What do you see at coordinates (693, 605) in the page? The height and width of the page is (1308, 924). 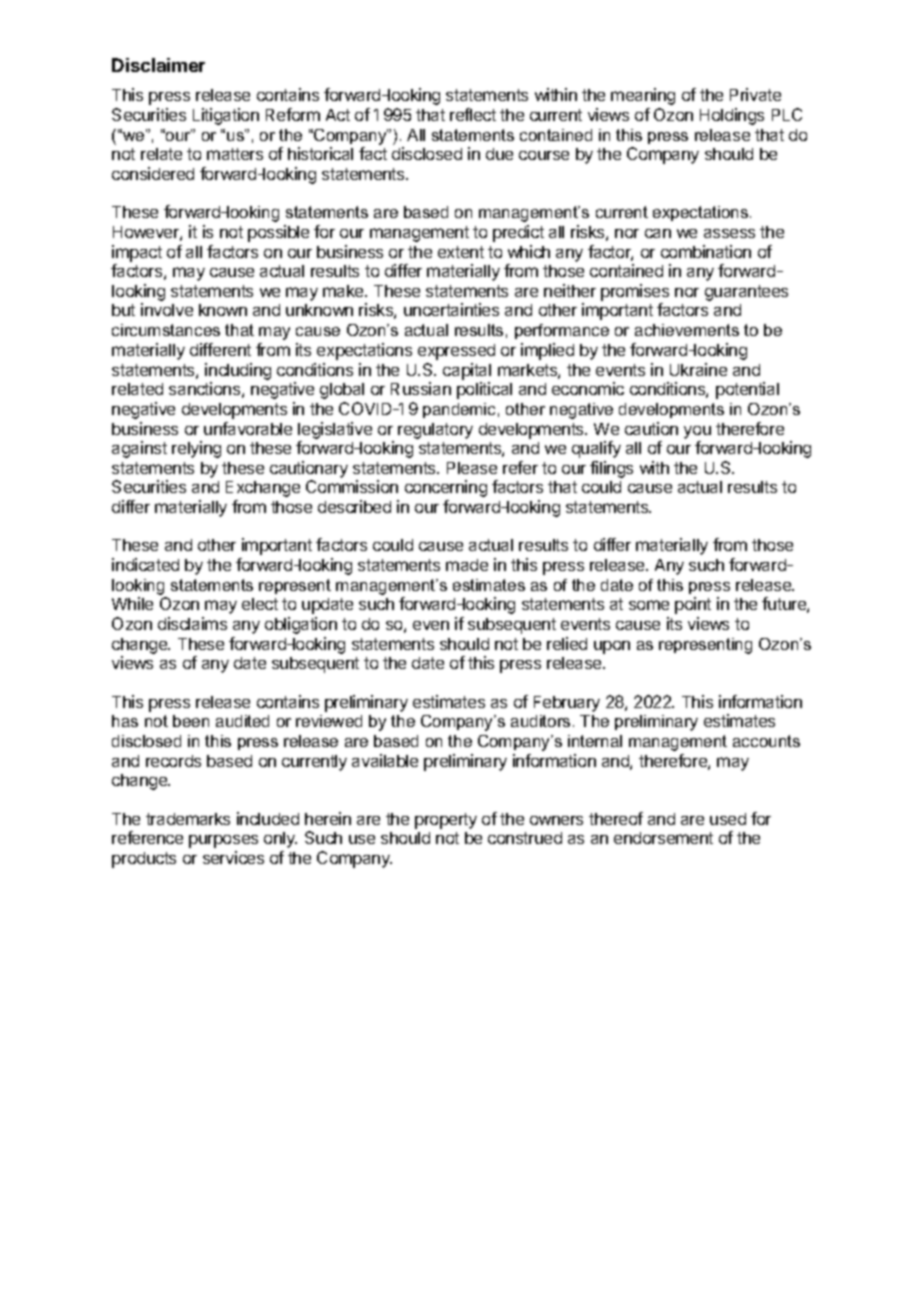 I see `point` at bounding box center [693, 605].
